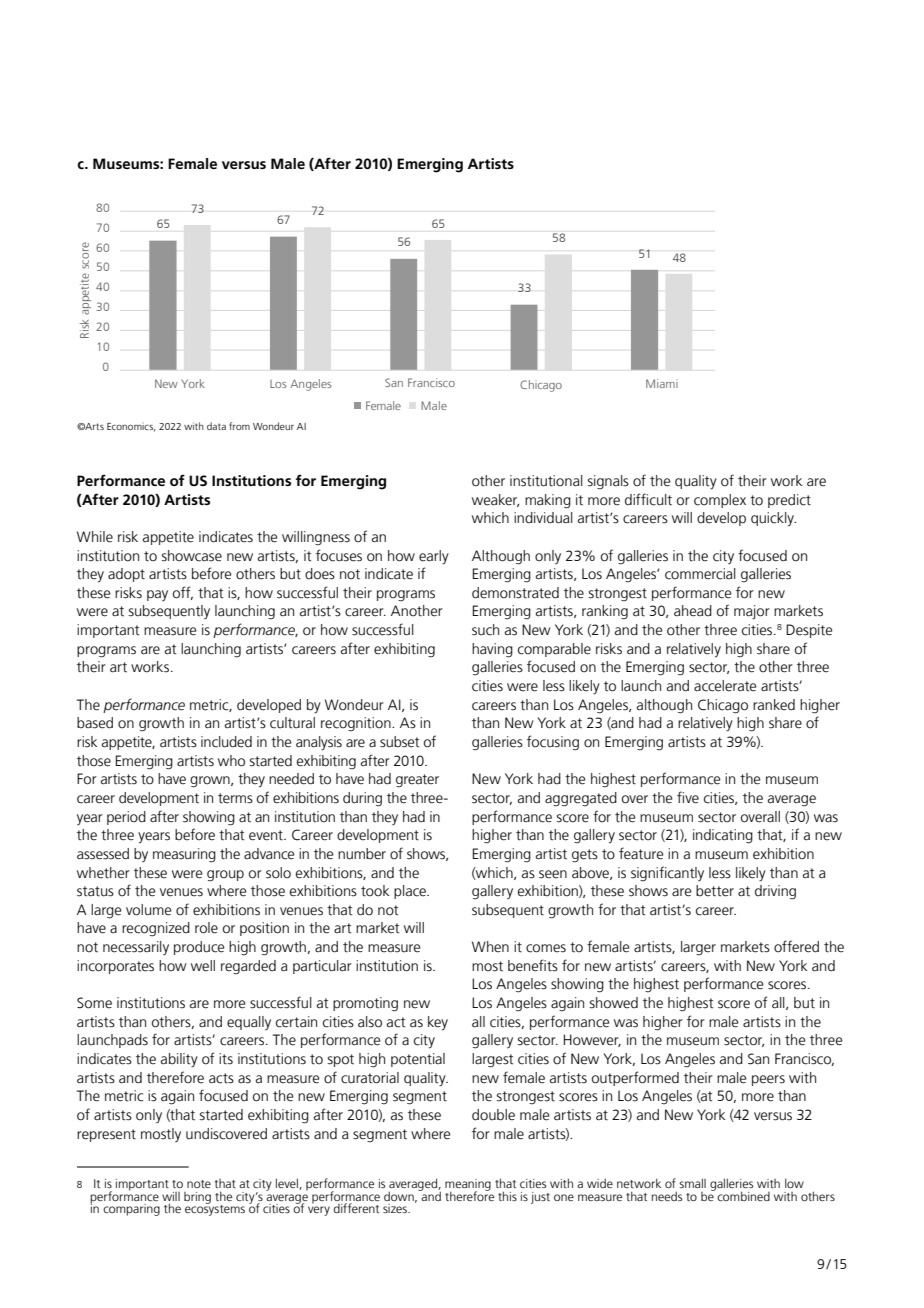 This image has width=924, height=1308. I want to click on meaning, so click(468, 1186).
